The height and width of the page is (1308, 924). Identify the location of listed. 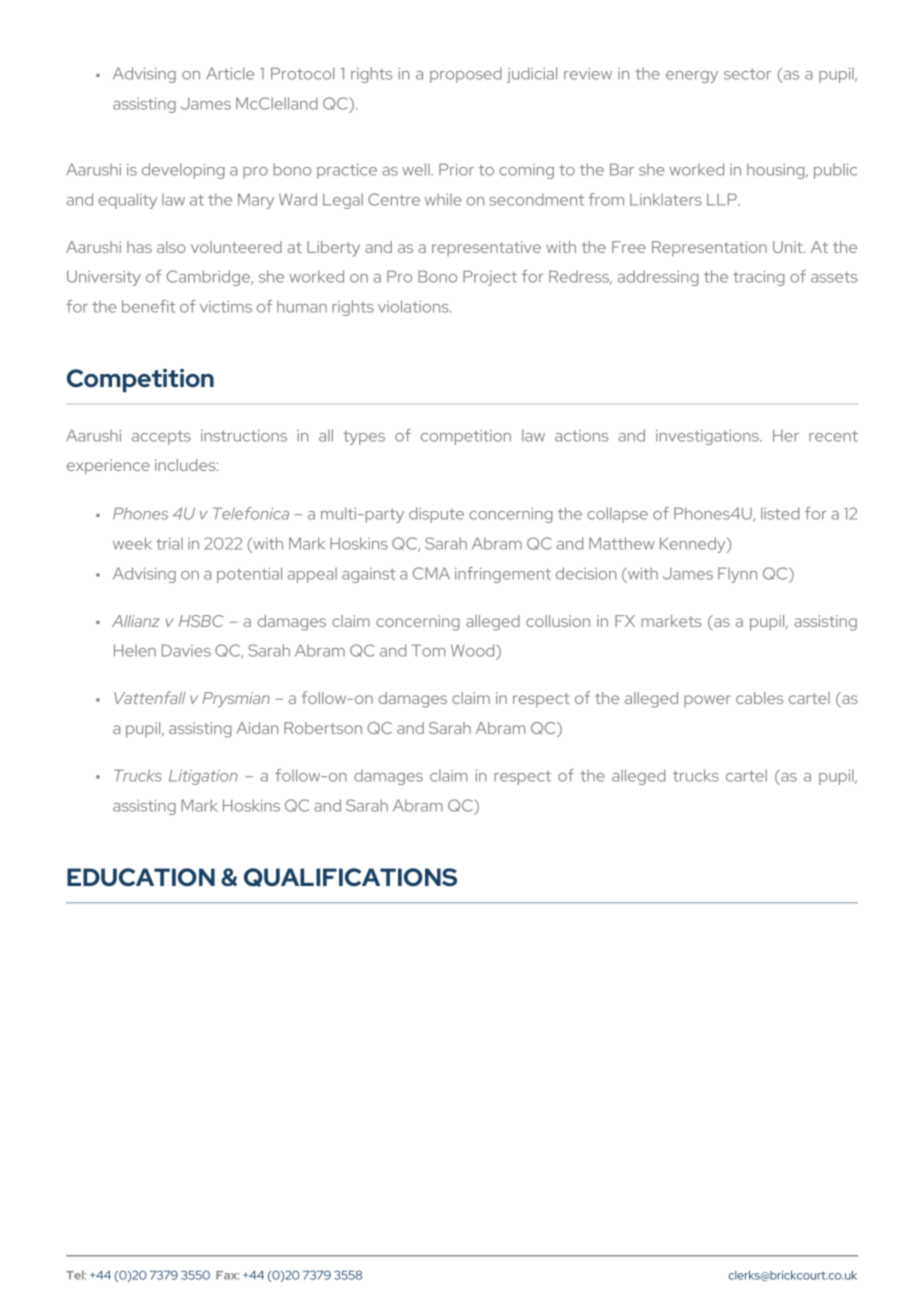
(780, 513).
